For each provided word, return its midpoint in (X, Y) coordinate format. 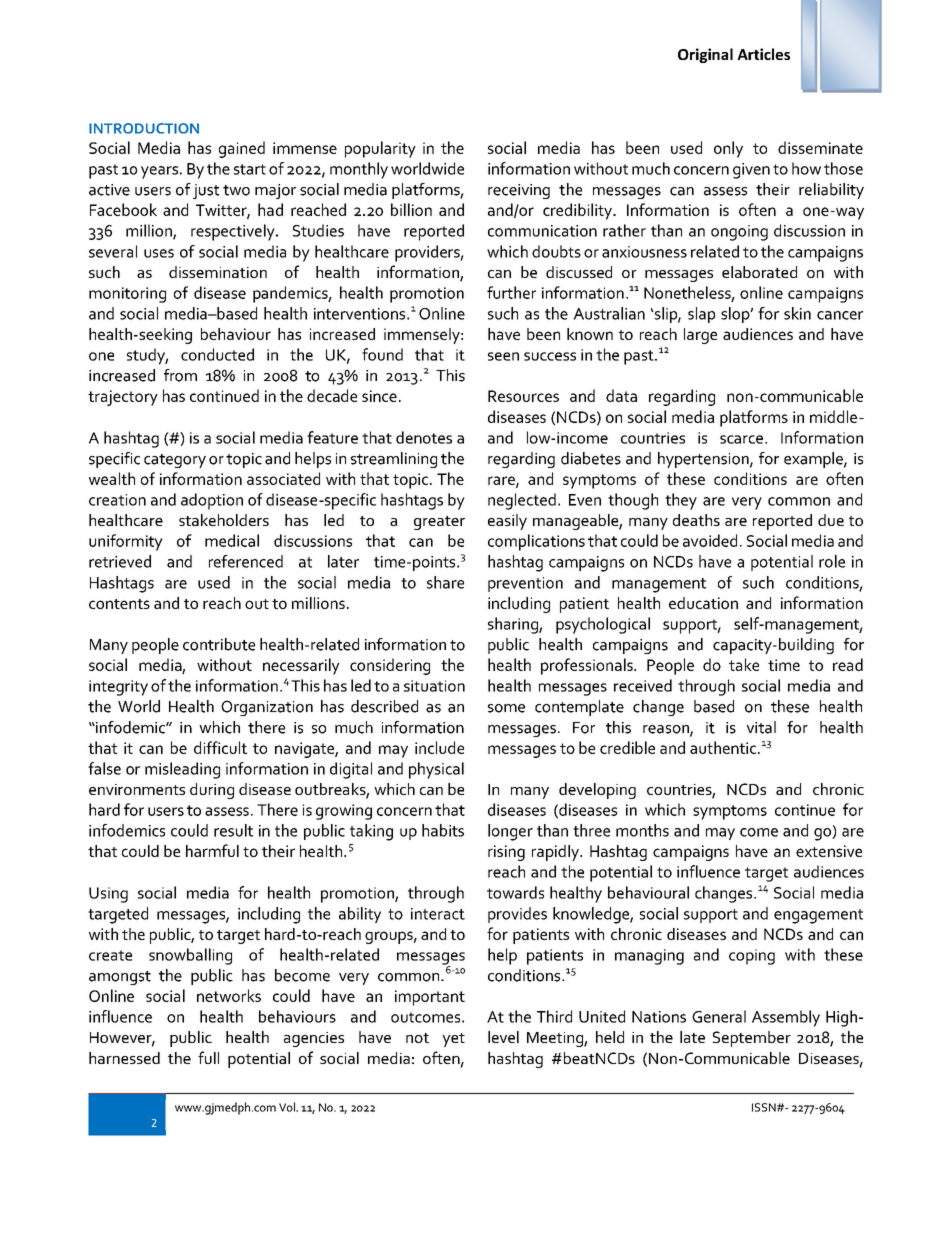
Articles (763, 54)
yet (453, 1040)
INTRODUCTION (144, 128)
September (752, 1039)
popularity (380, 149)
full (208, 1057)
